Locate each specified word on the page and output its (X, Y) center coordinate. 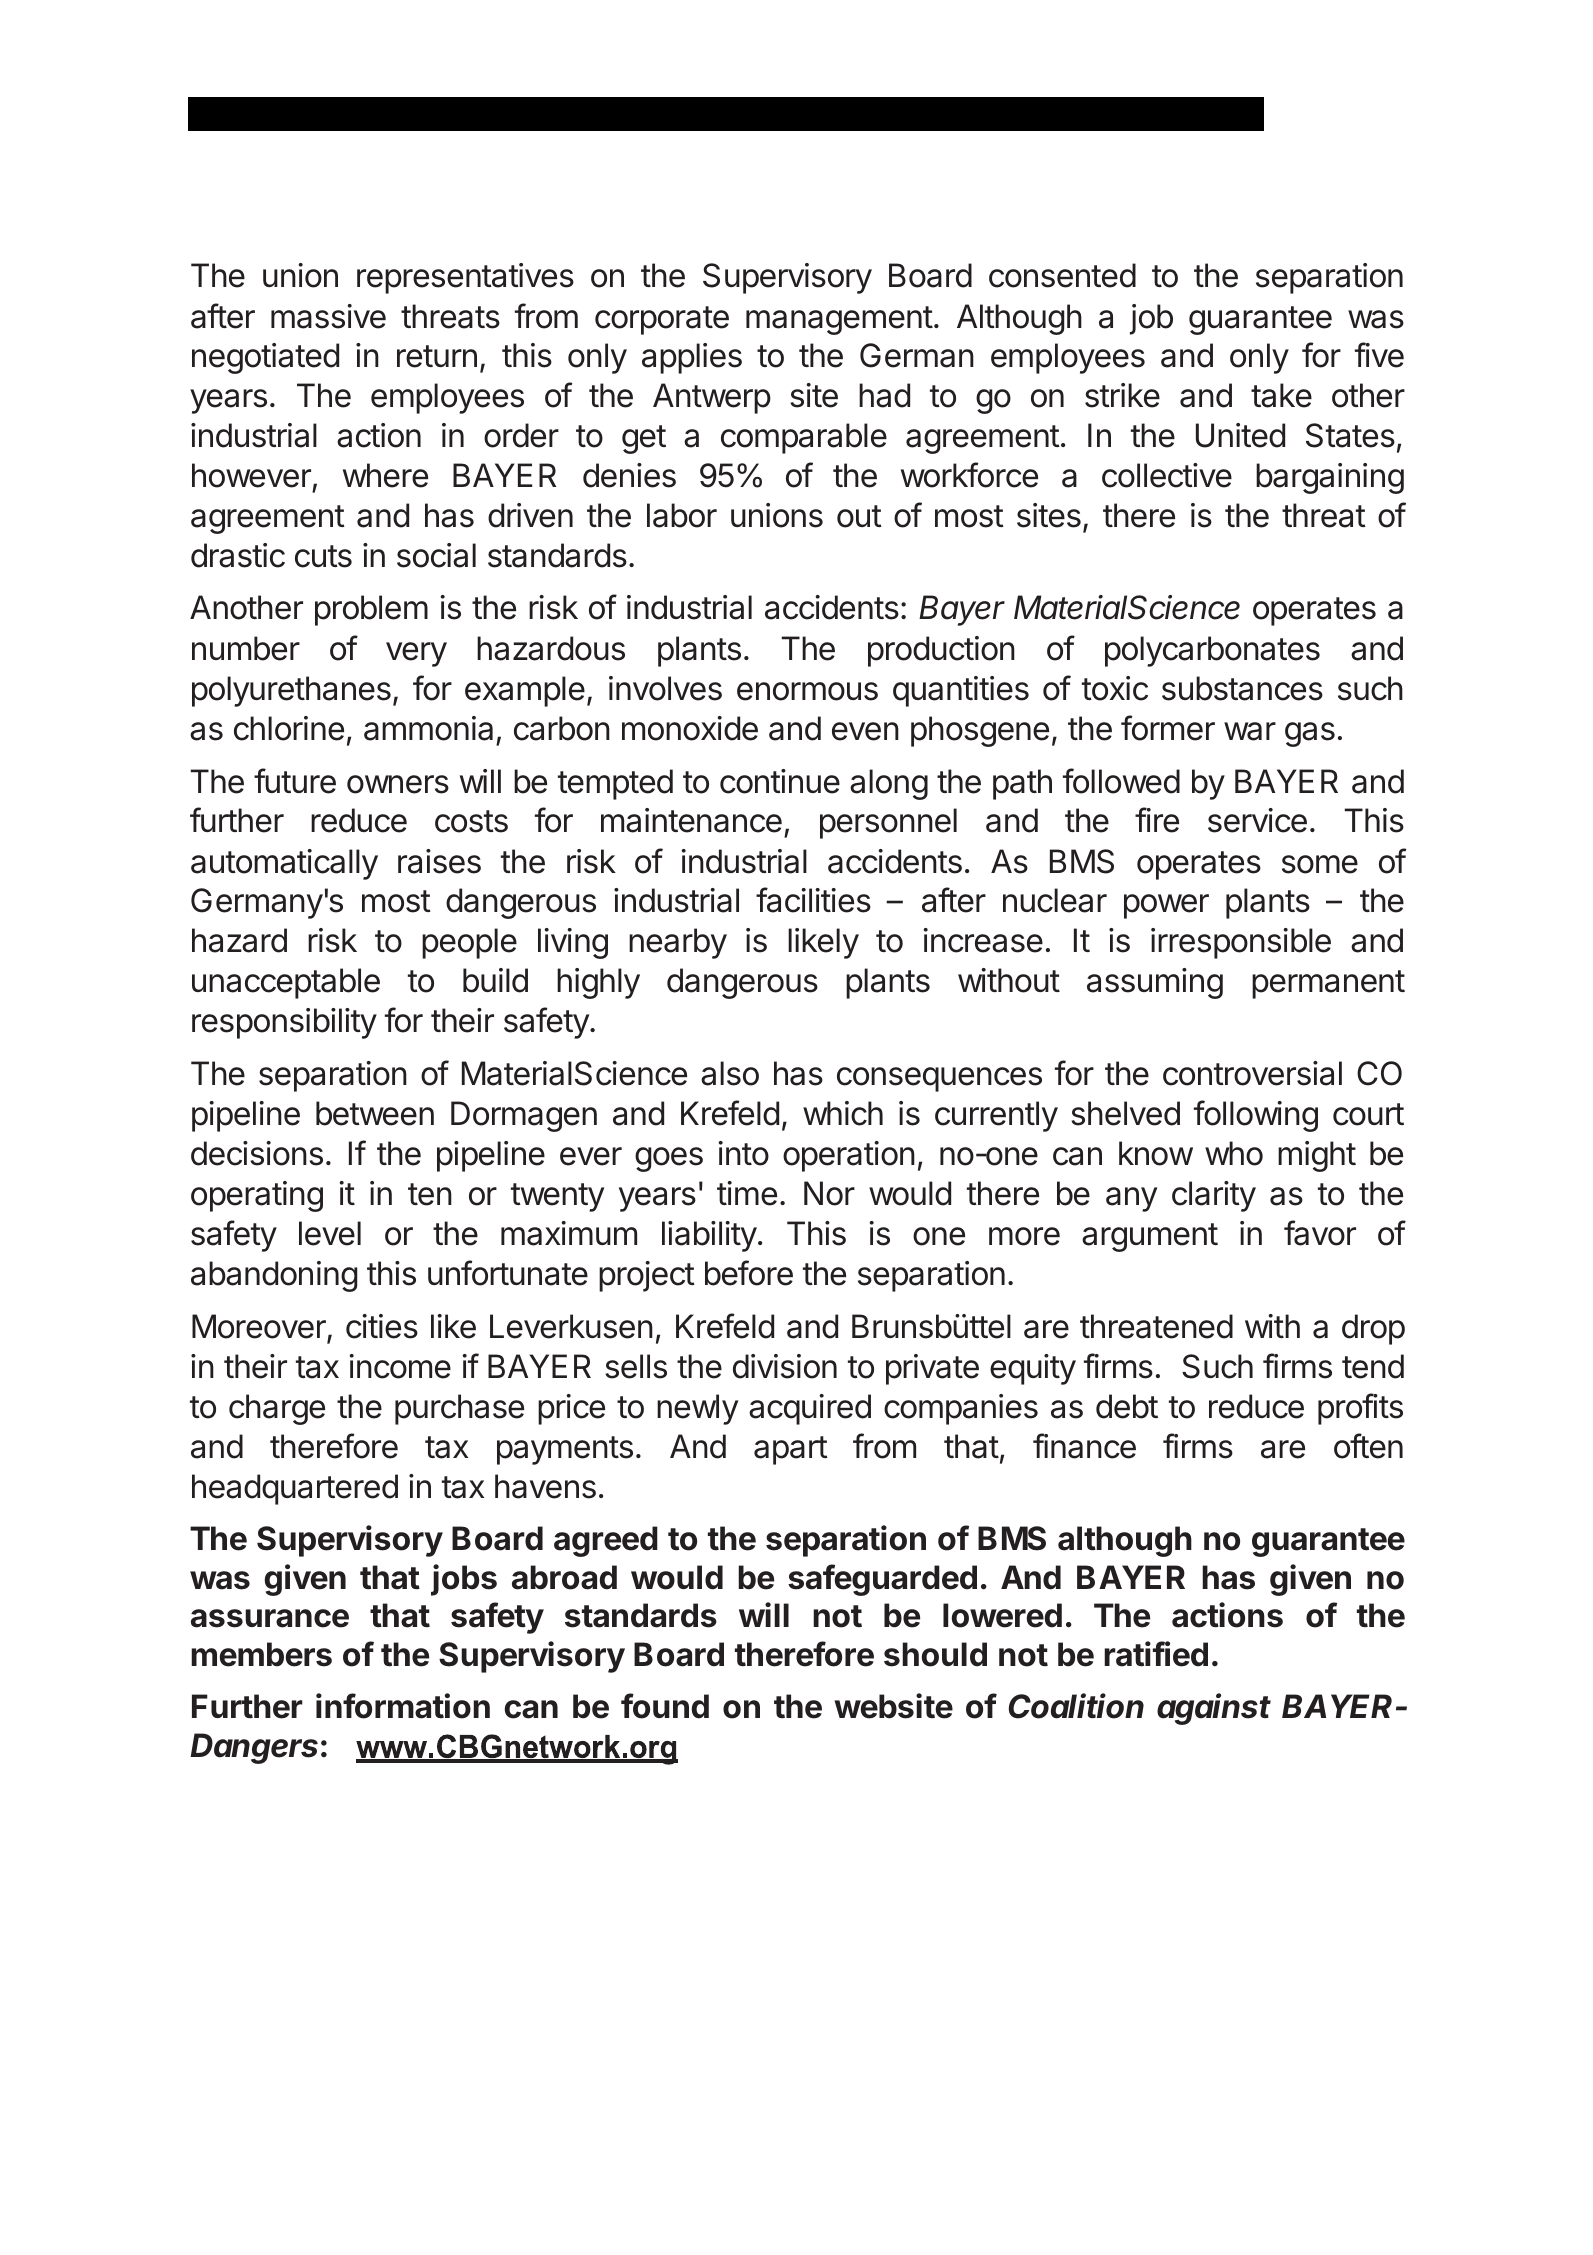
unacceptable (286, 983)
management (839, 320)
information (403, 1706)
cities (382, 1326)
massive (328, 316)
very (416, 654)
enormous (807, 691)
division (785, 1366)
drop (1373, 1329)
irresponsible (1241, 943)
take (1281, 395)
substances (1242, 688)
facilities (813, 900)
